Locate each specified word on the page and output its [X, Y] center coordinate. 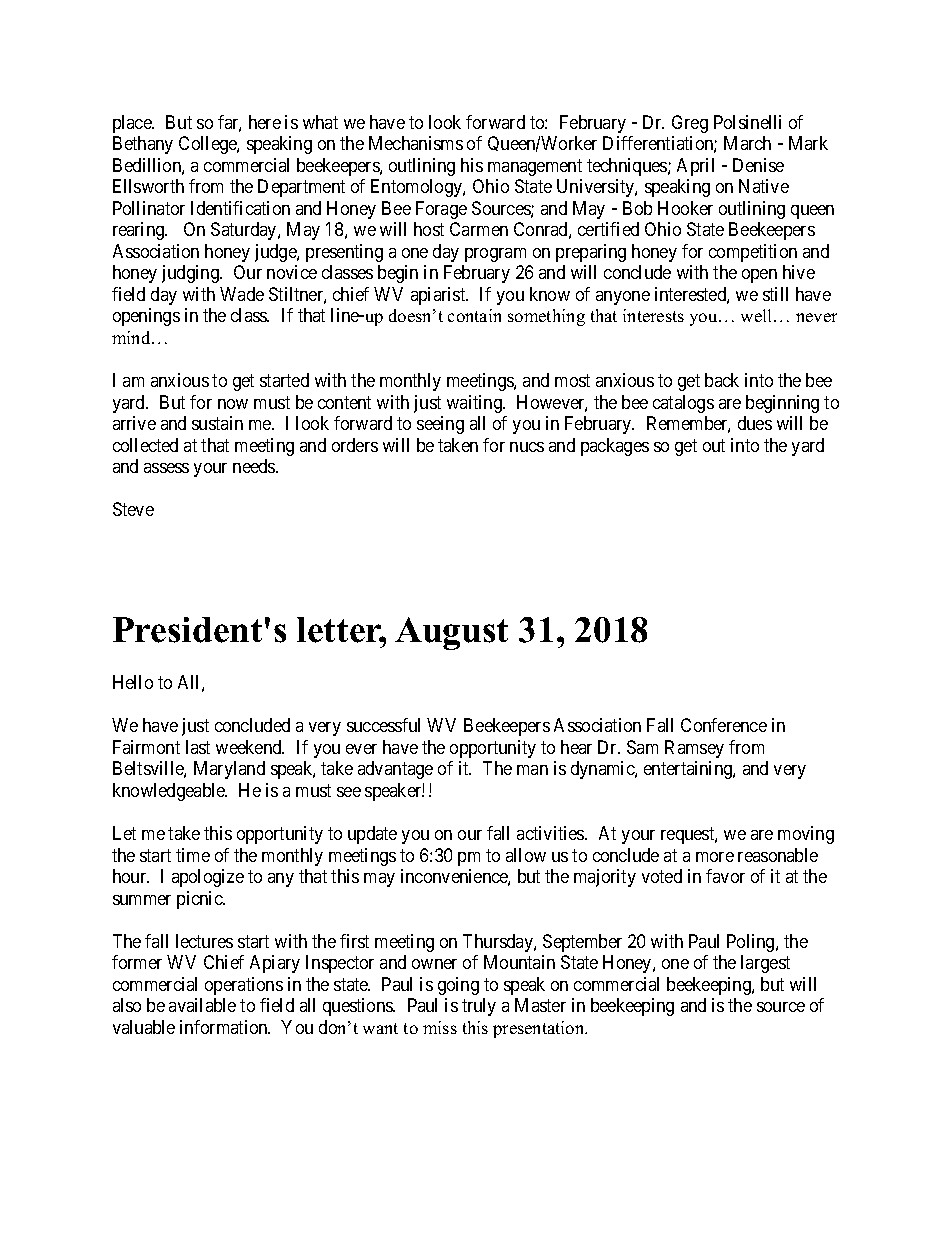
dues [755, 423]
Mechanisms [416, 143]
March [747, 143]
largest [765, 964]
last [198, 747]
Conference [724, 725]
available [202, 1005]
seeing [440, 425]
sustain [217, 423]
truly [479, 1007]
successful [383, 725]
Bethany [143, 145]
